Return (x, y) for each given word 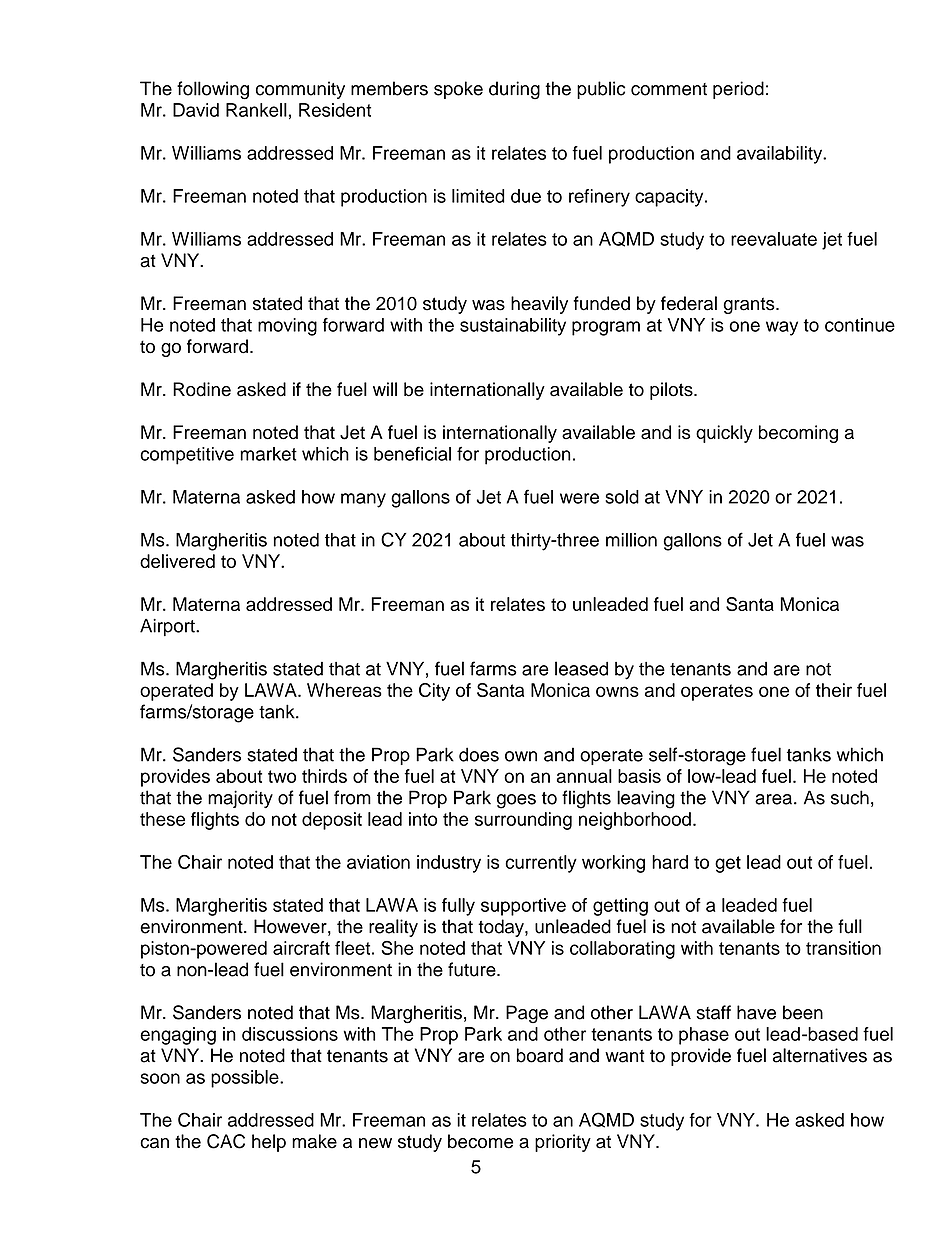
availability (781, 155)
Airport (168, 627)
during (514, 90)
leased (581, 668)
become (480, 1141)
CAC (226, 1141)
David (196, 110)
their (834, 690)
